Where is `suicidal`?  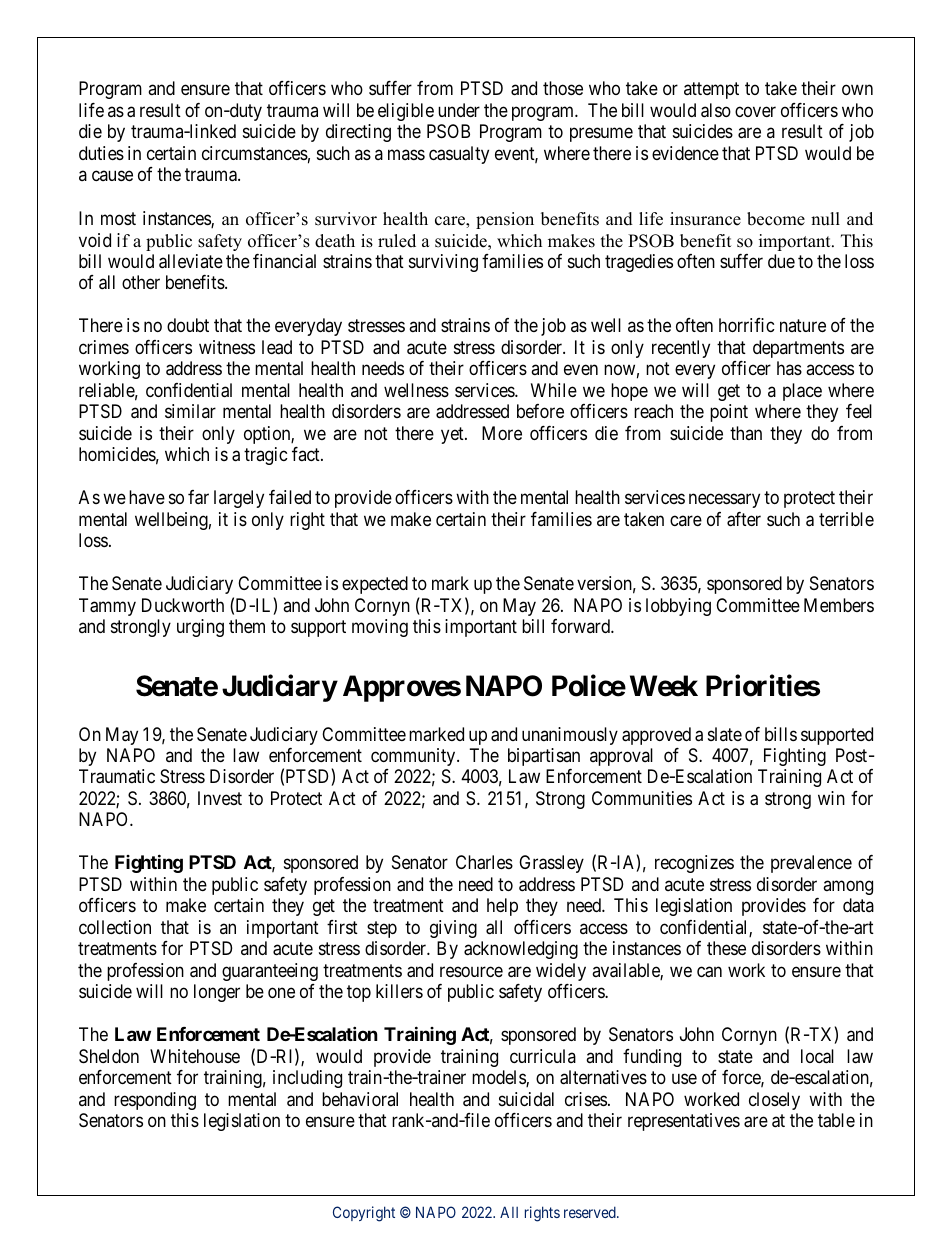 suicidal is located at coordinates (526, 1099).
